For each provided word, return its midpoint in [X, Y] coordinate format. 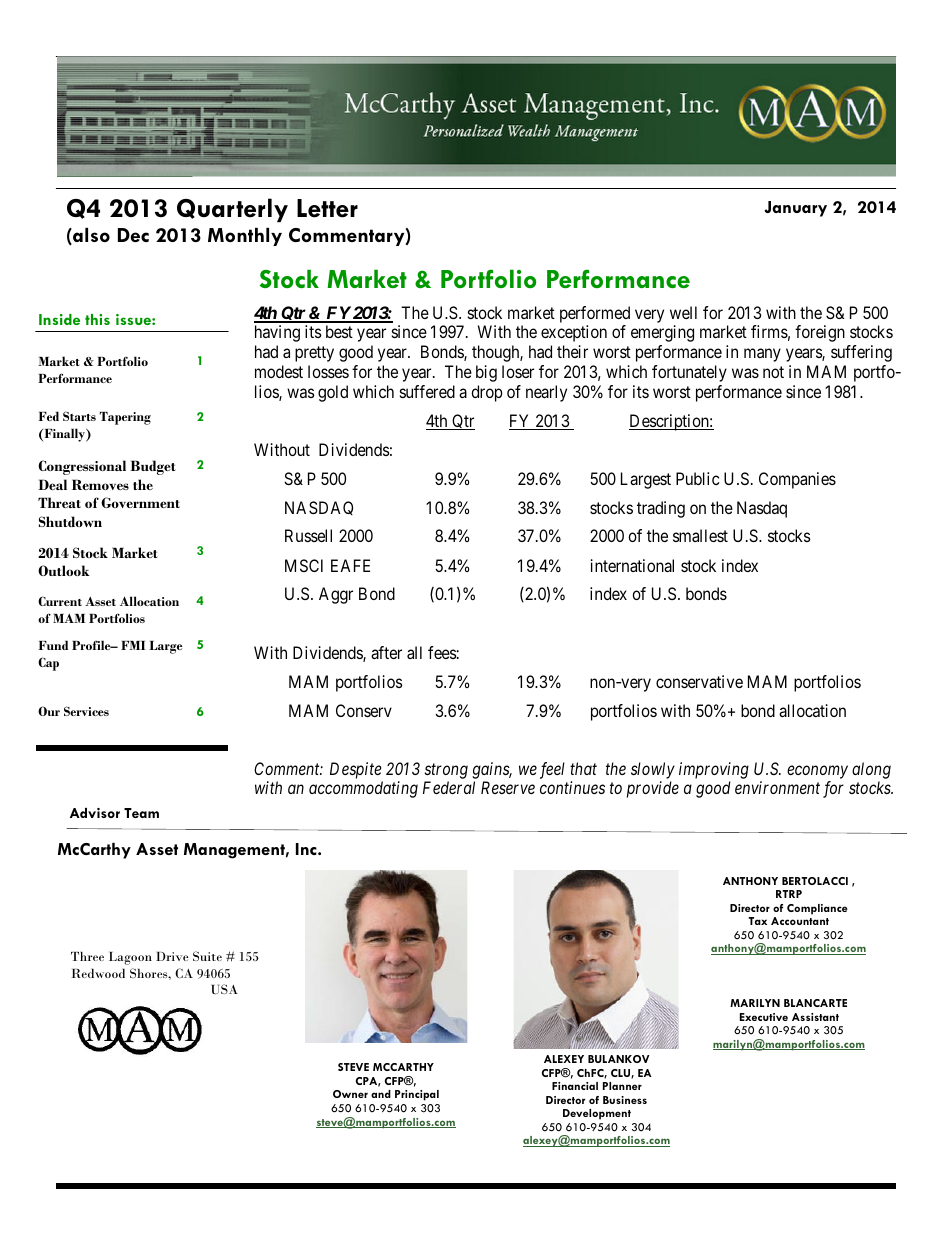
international [632, 565]
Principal [417, 1095]
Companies [797, 480]
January [795, 209]
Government [140, 502]
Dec [133, 235]
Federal [449, 787]
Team [141, 813]
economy [817, 772]
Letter [327, 208]
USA [225, 989]
